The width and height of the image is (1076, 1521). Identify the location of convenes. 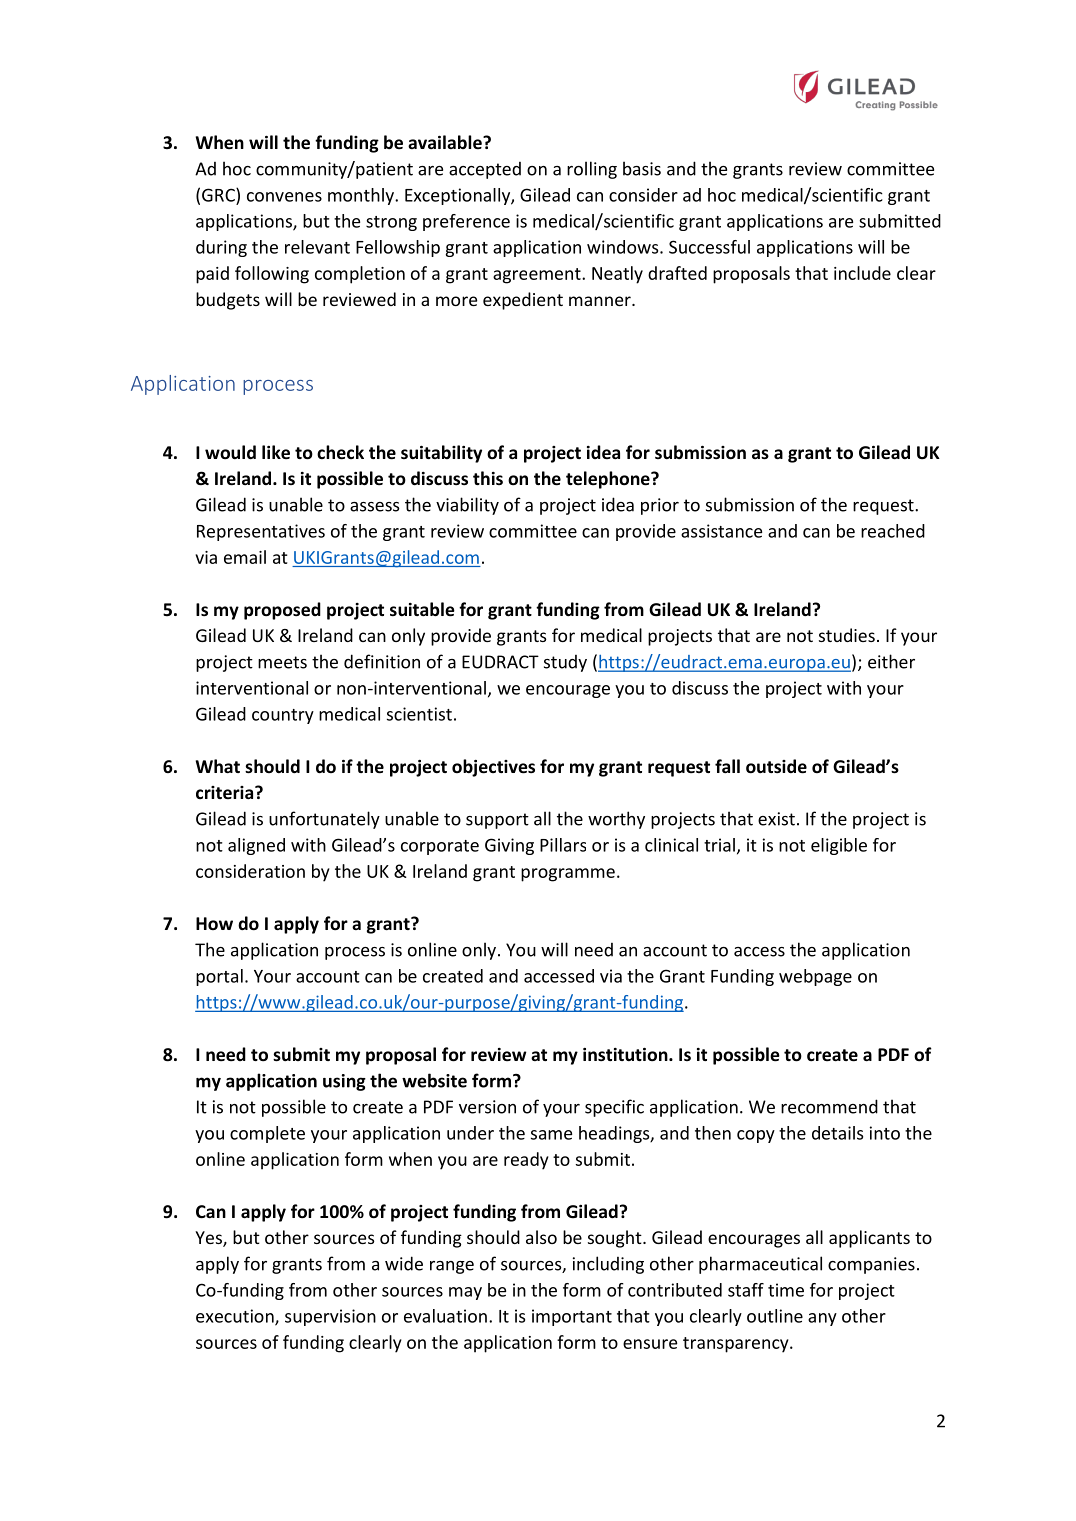
(284, 197).
